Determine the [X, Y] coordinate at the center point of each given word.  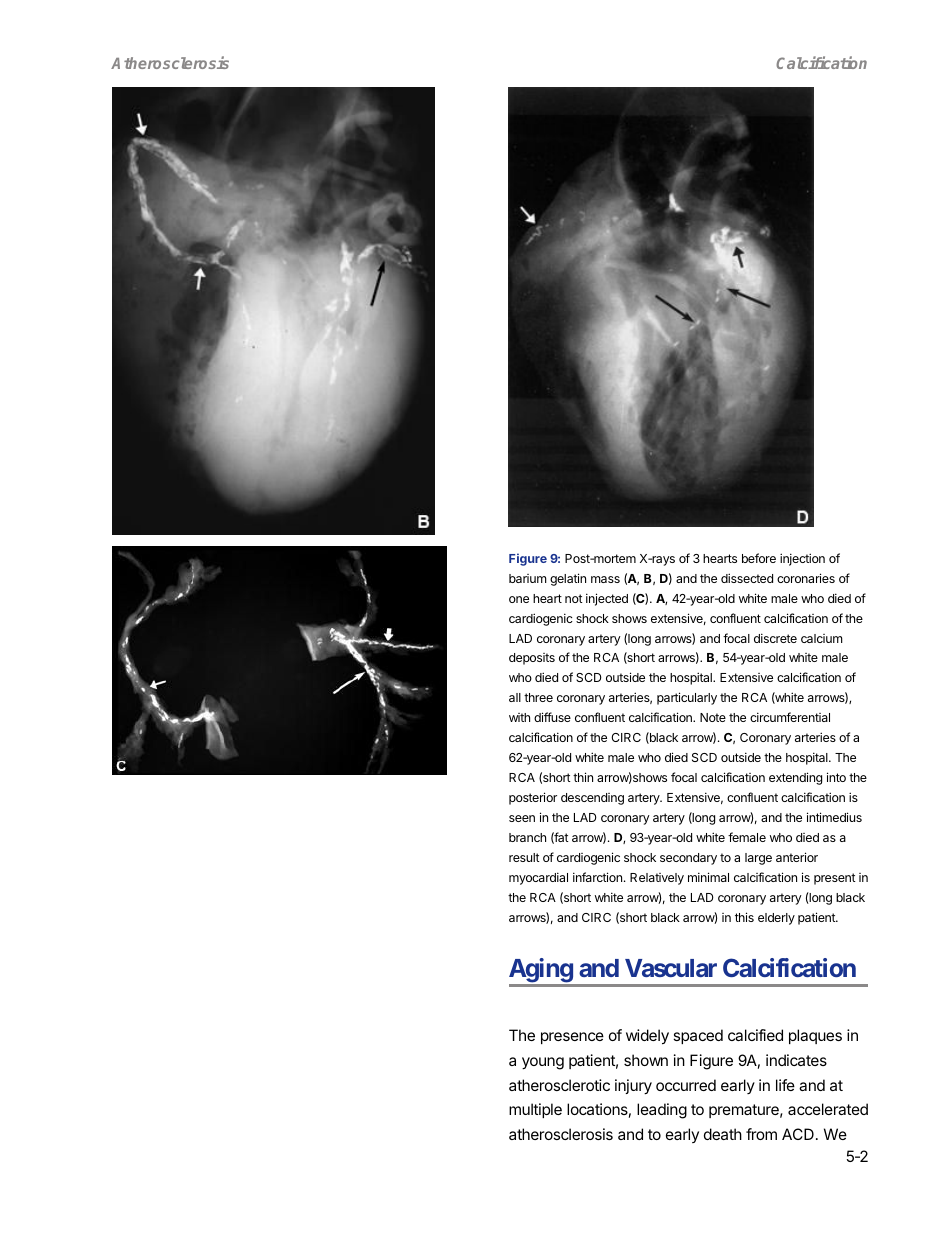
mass [605, 579]
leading [662, 1111]
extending [795, 778]
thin [583, 777]
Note [713, 717]
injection [802, 559]
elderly [776, 919]
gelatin [568, 579]
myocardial [538, 878]
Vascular [671, 968]
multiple [535, 1110]
